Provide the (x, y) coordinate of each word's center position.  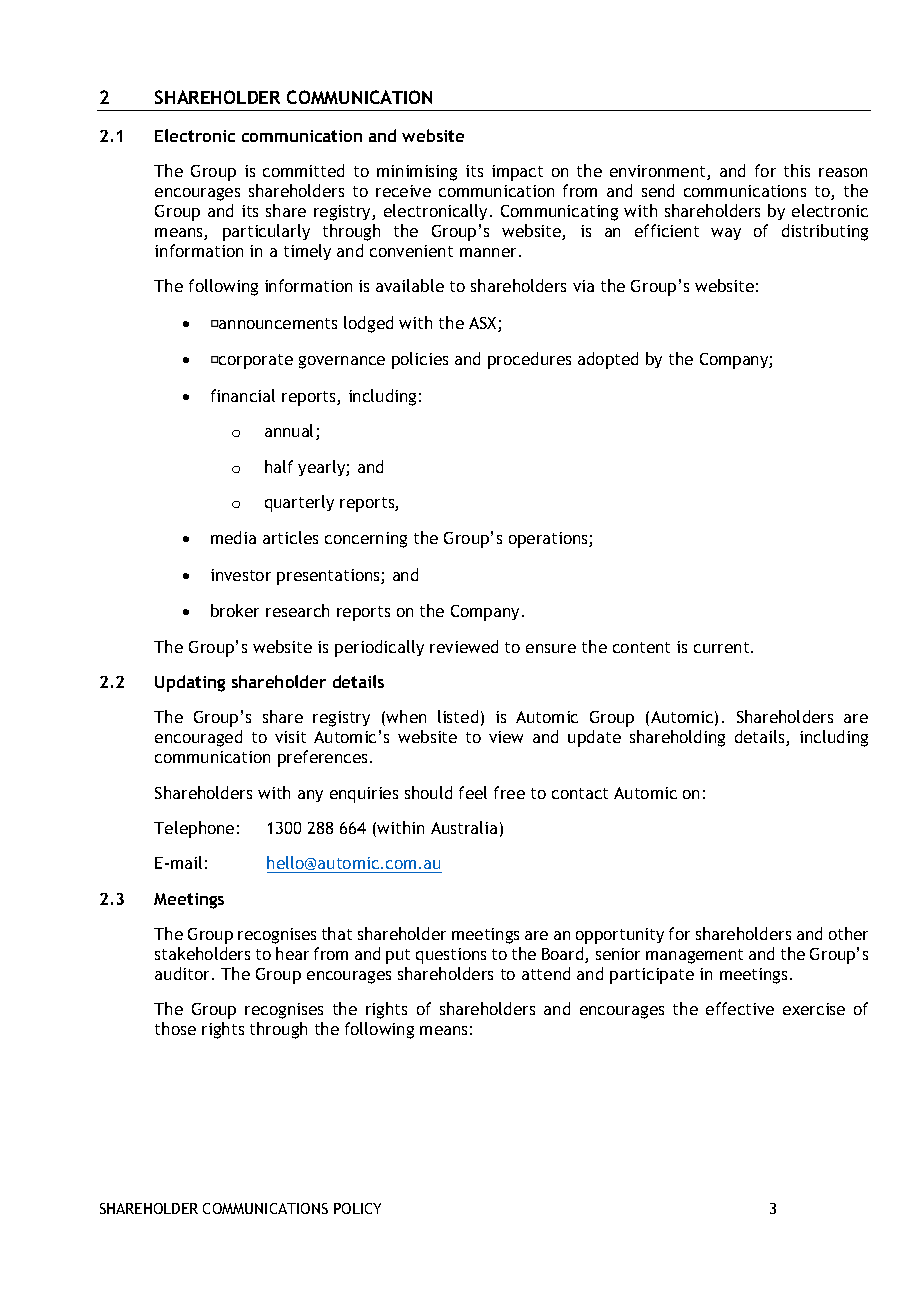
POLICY (357, 1208)
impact (517, 173)
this (797, 170)
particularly (266, 232)
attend (546, 973)
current (723, 647)
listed (458, 716)
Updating (190, 683)
